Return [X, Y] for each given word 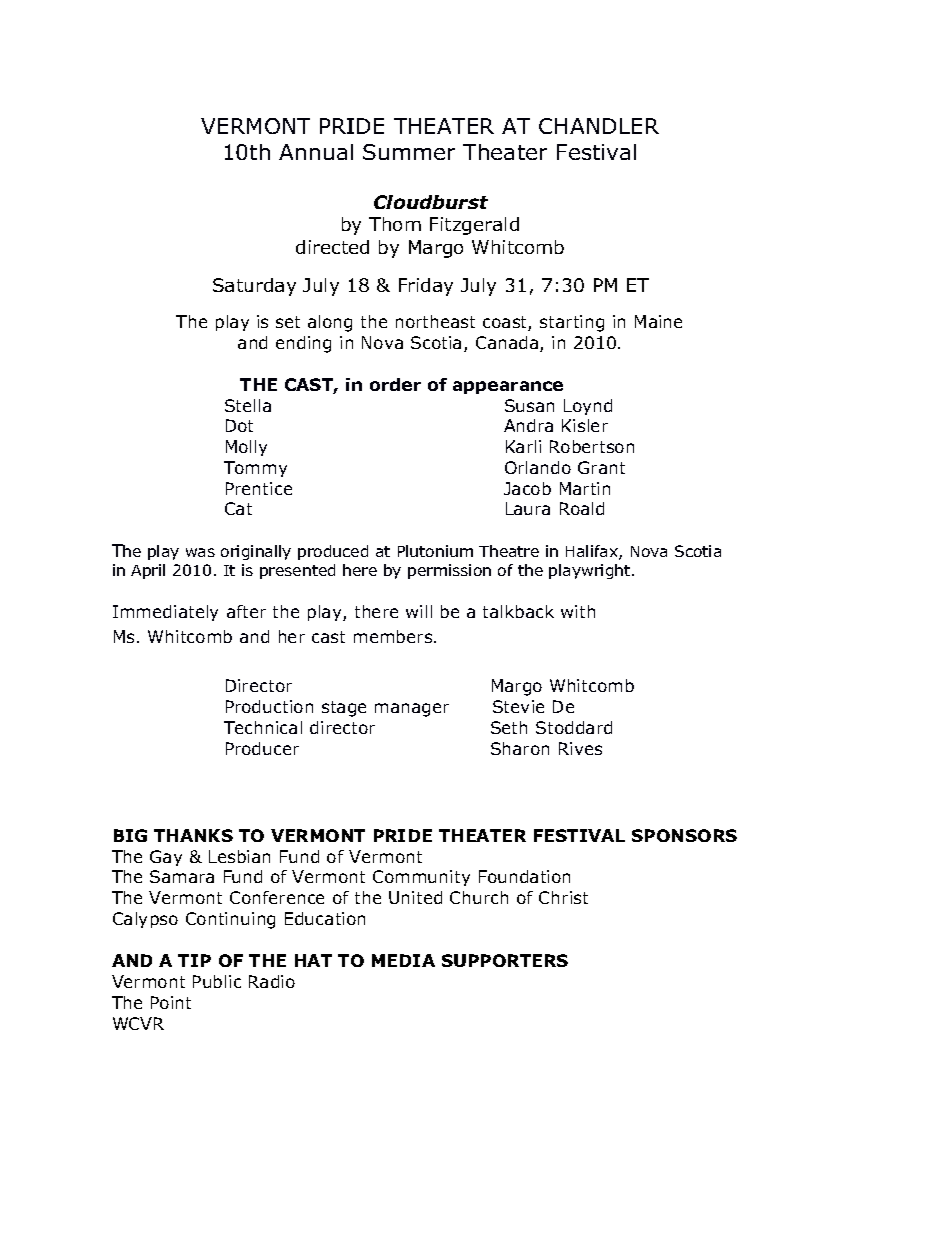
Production [269, 706]
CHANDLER [599, 126]
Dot [239, 425]
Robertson [592, 446]
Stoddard [574, 727]
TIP [194, 960]
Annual [316, 152]
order [395, 384]
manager [412, 710]
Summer [409, 152]
